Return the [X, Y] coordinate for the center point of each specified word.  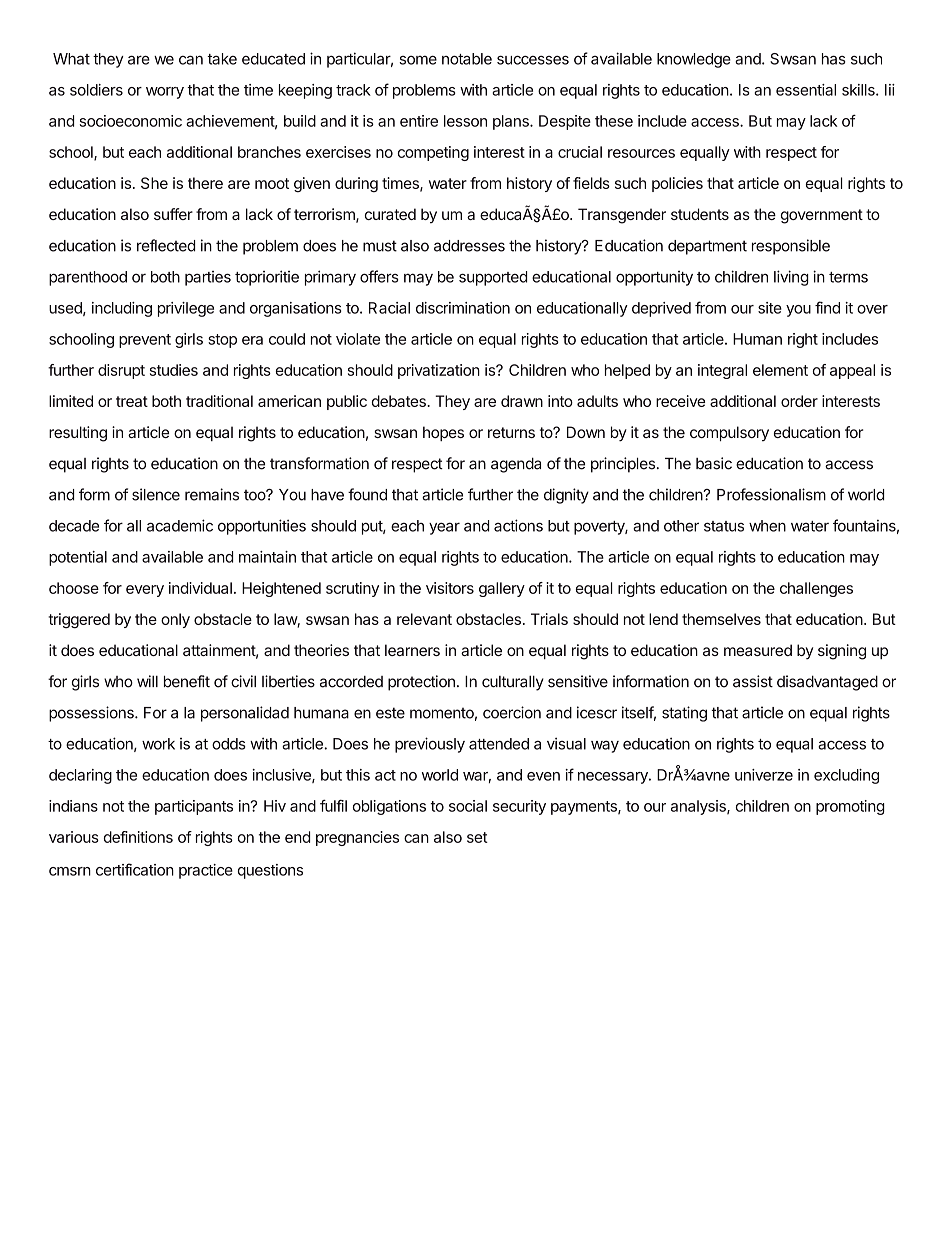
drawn [522, 401]
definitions [138, 837]
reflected [166, 245]
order [799, 401]
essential [806, 90]
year [444, 528]
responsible [791, 247]
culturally [513, 683]
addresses [469, 246]
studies [174, 370]
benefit [187, 681]
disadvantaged [827, 683]
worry [165, 93]
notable [467, 59]
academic [180, 525]
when [767, 526]
